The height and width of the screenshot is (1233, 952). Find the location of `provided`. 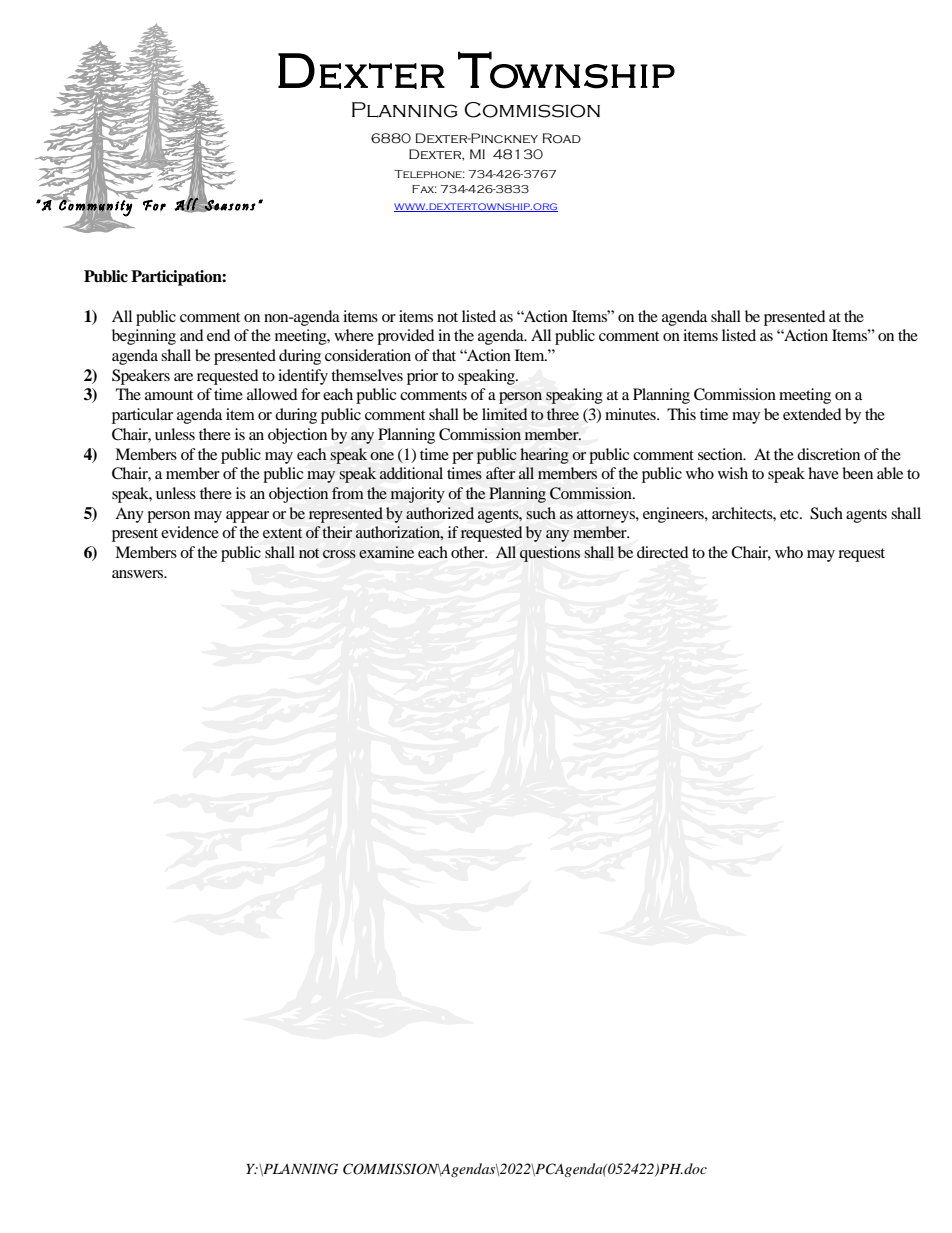

provided is located at coordinates (406, 337).
